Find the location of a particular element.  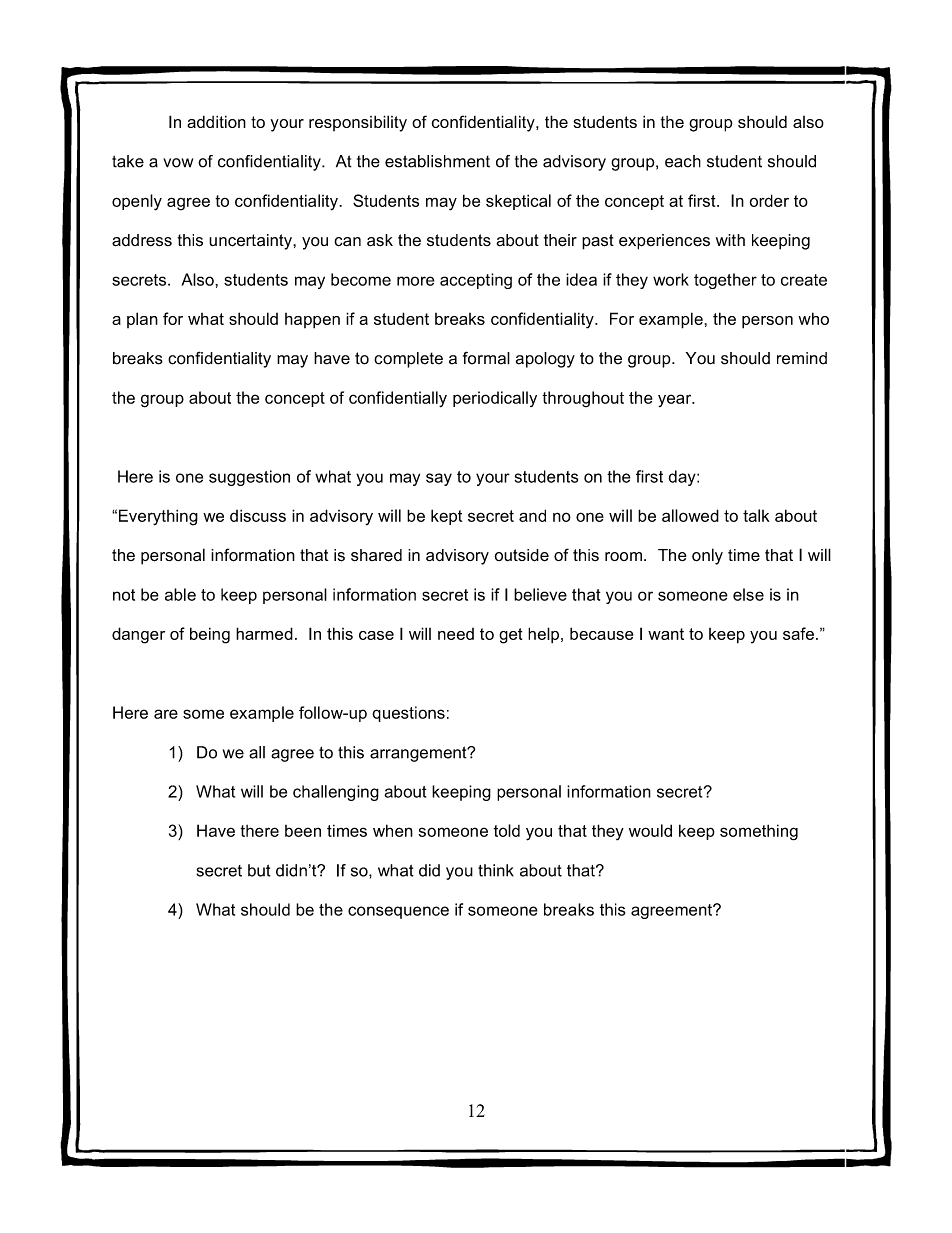

think is located at coordinates (496, 870).
